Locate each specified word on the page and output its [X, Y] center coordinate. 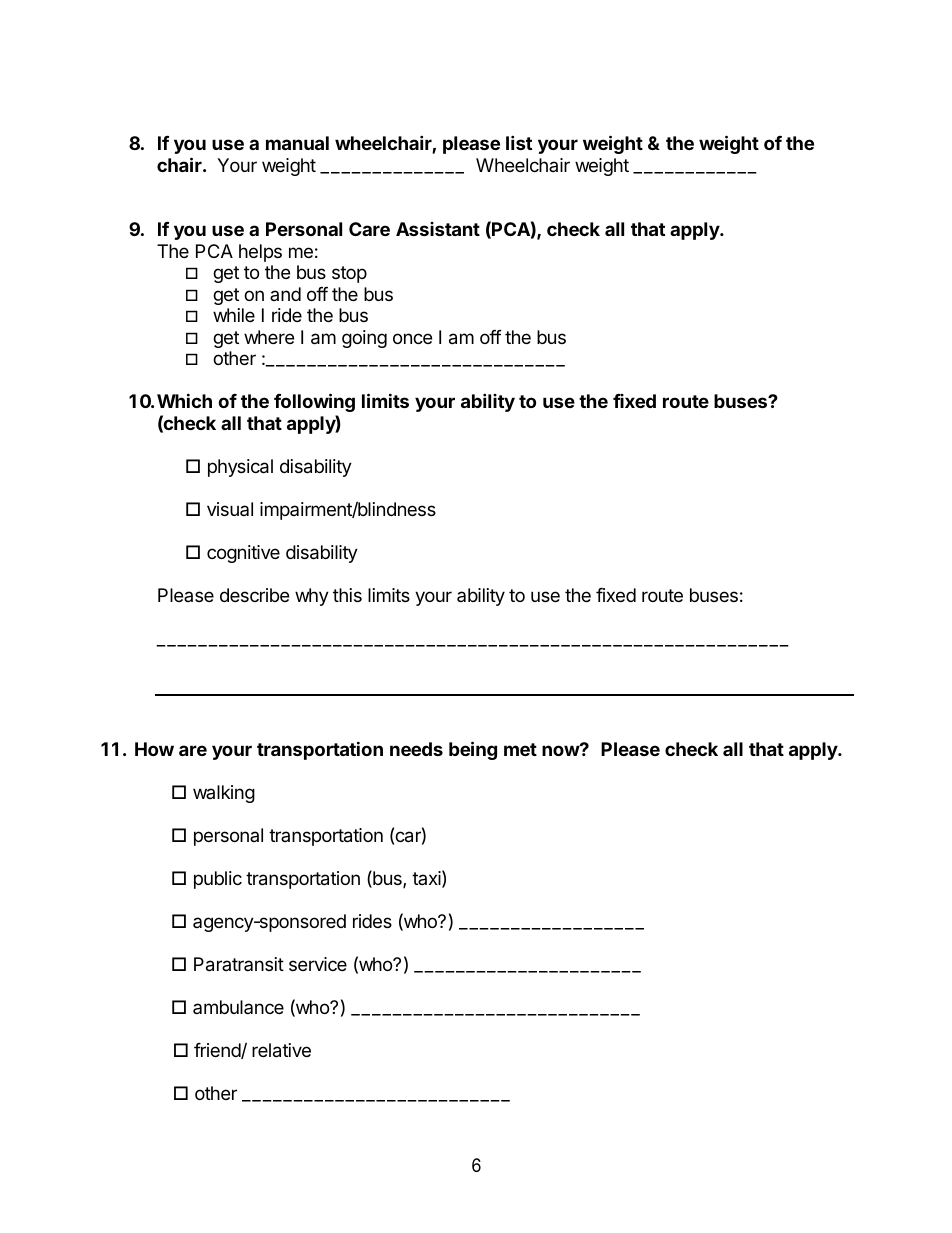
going [364, 339]
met [520, 749]
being [473, 750]
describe [254, 595]
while [234, 315]
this [347, 595]
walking [224, 794]
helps [260, 253]
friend [218, 1051]
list [519, 142]
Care [369, 229]
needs [416, 749]
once [412, 338]
